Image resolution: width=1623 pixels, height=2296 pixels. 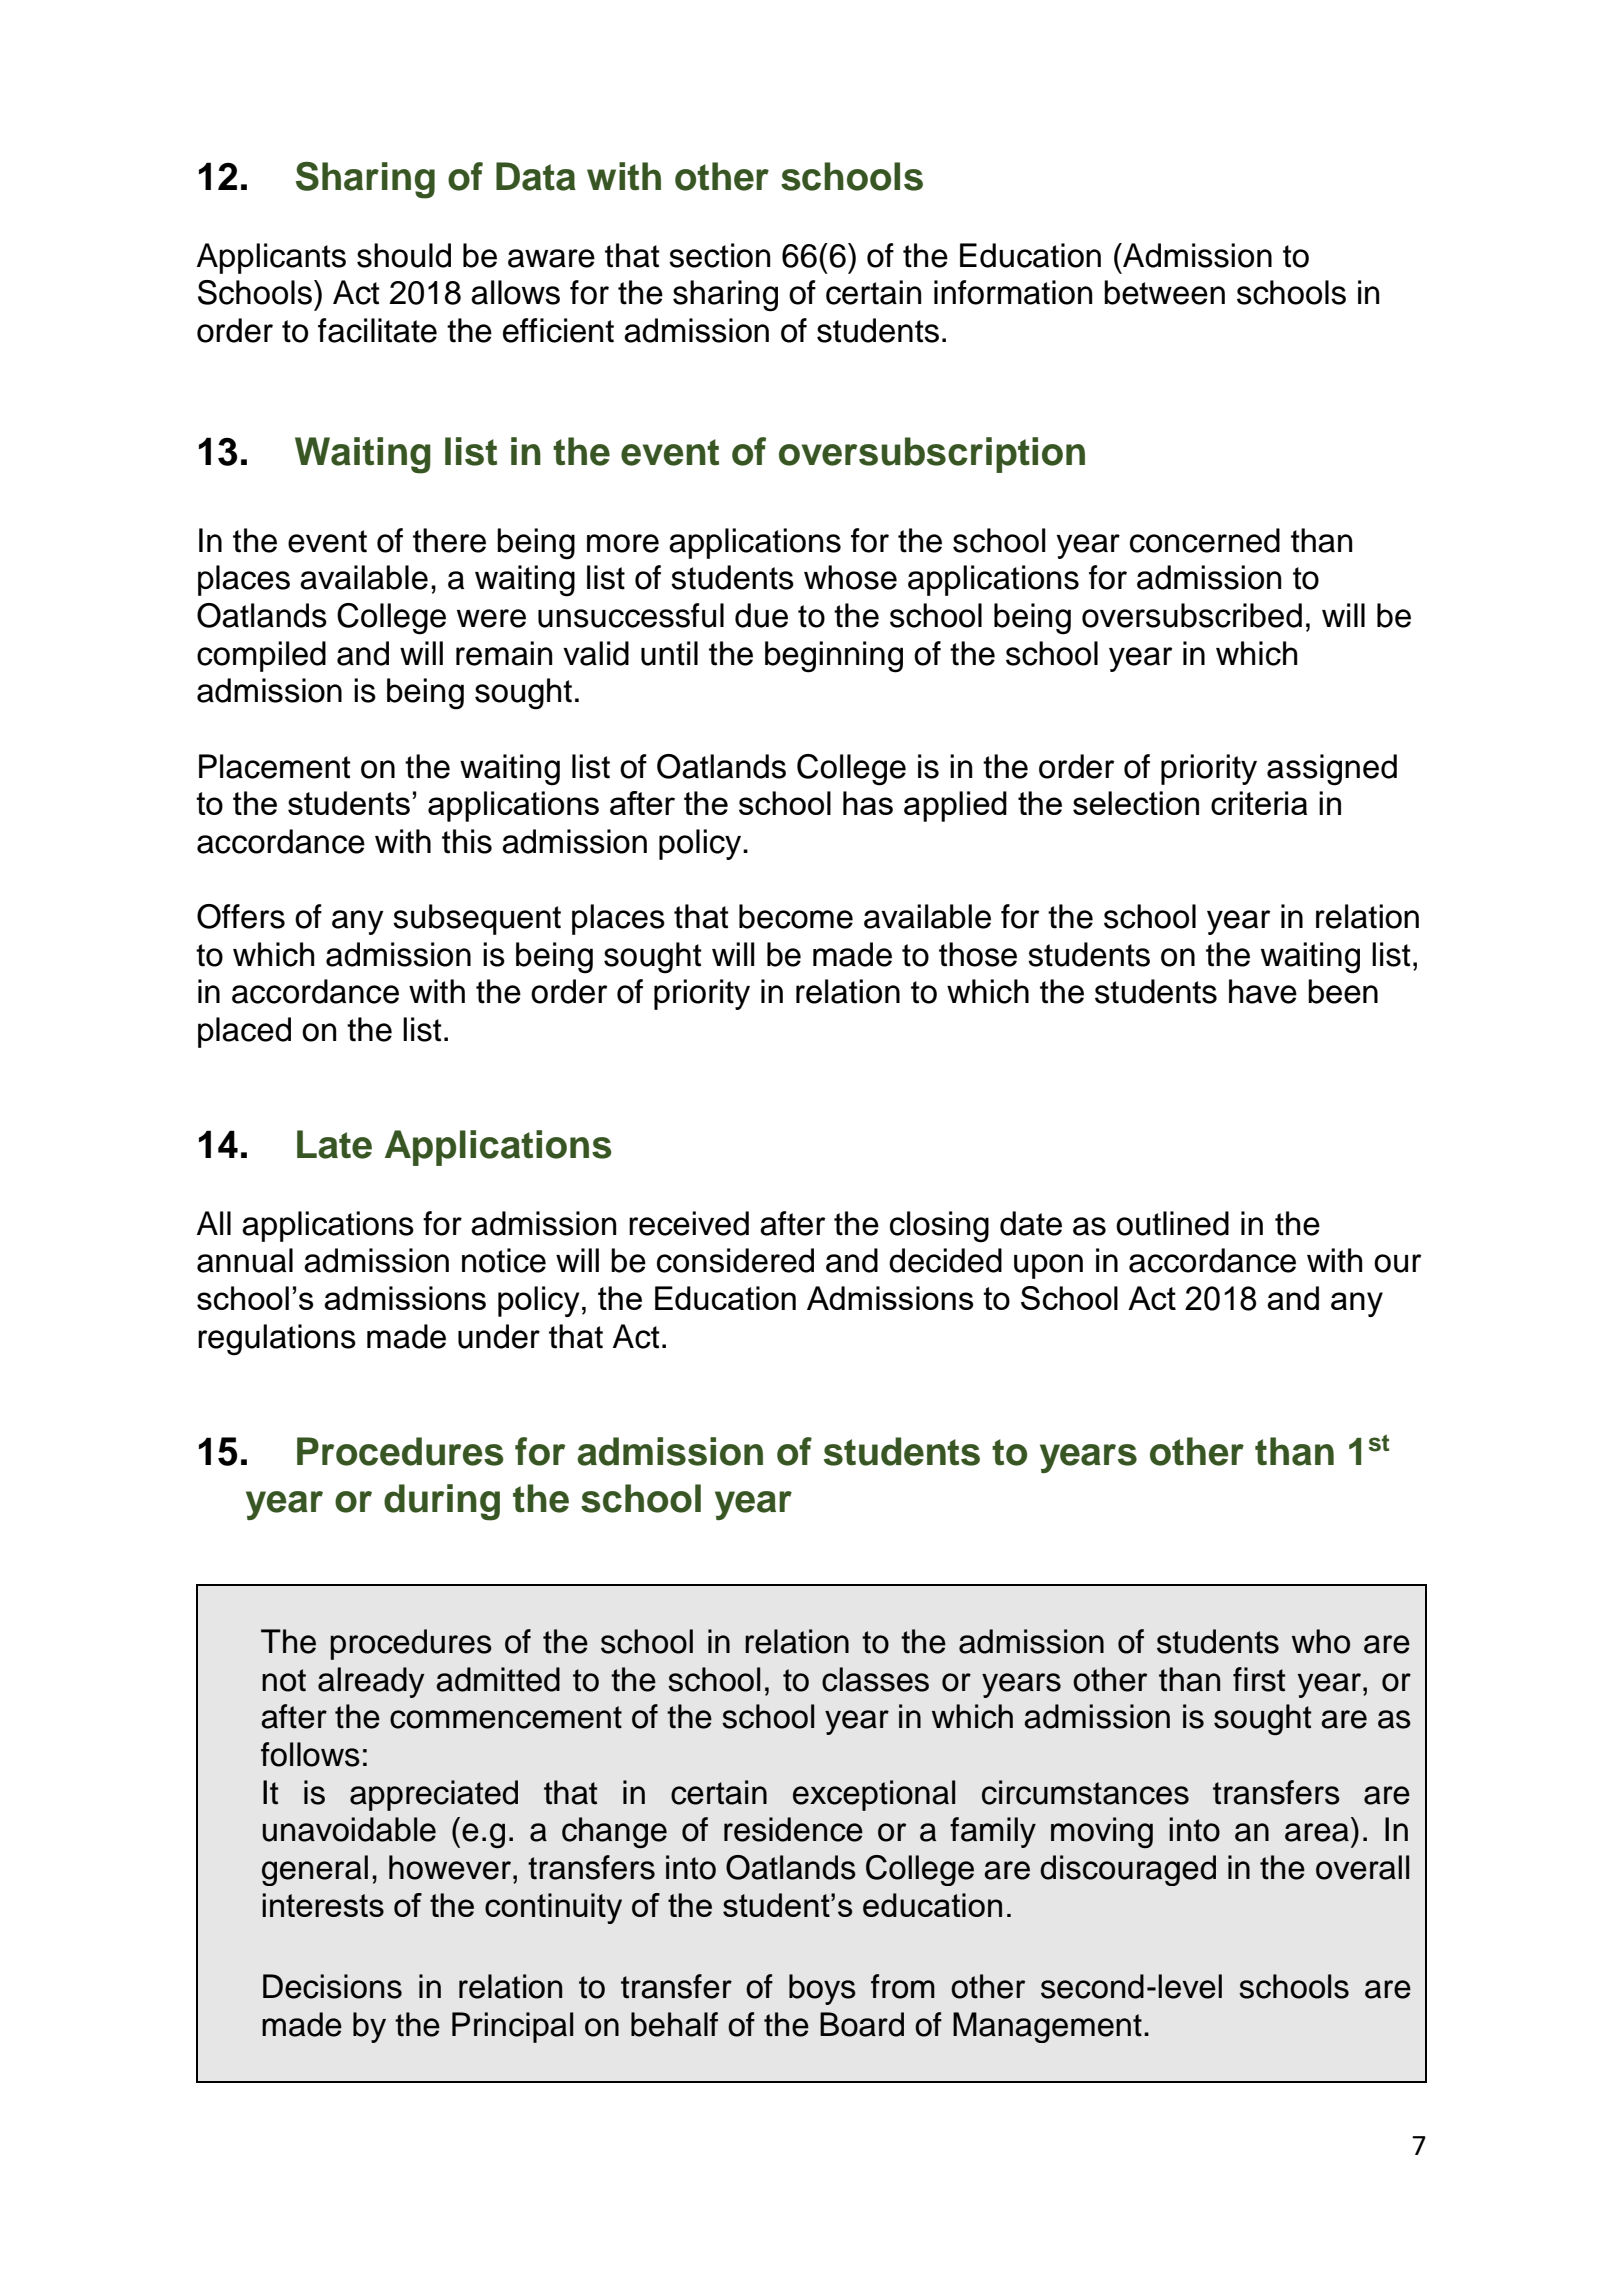 What do you see at coordinates (1128, 1870) in the page?
I see `discouraged` at bounding box center [1128, 1870].
